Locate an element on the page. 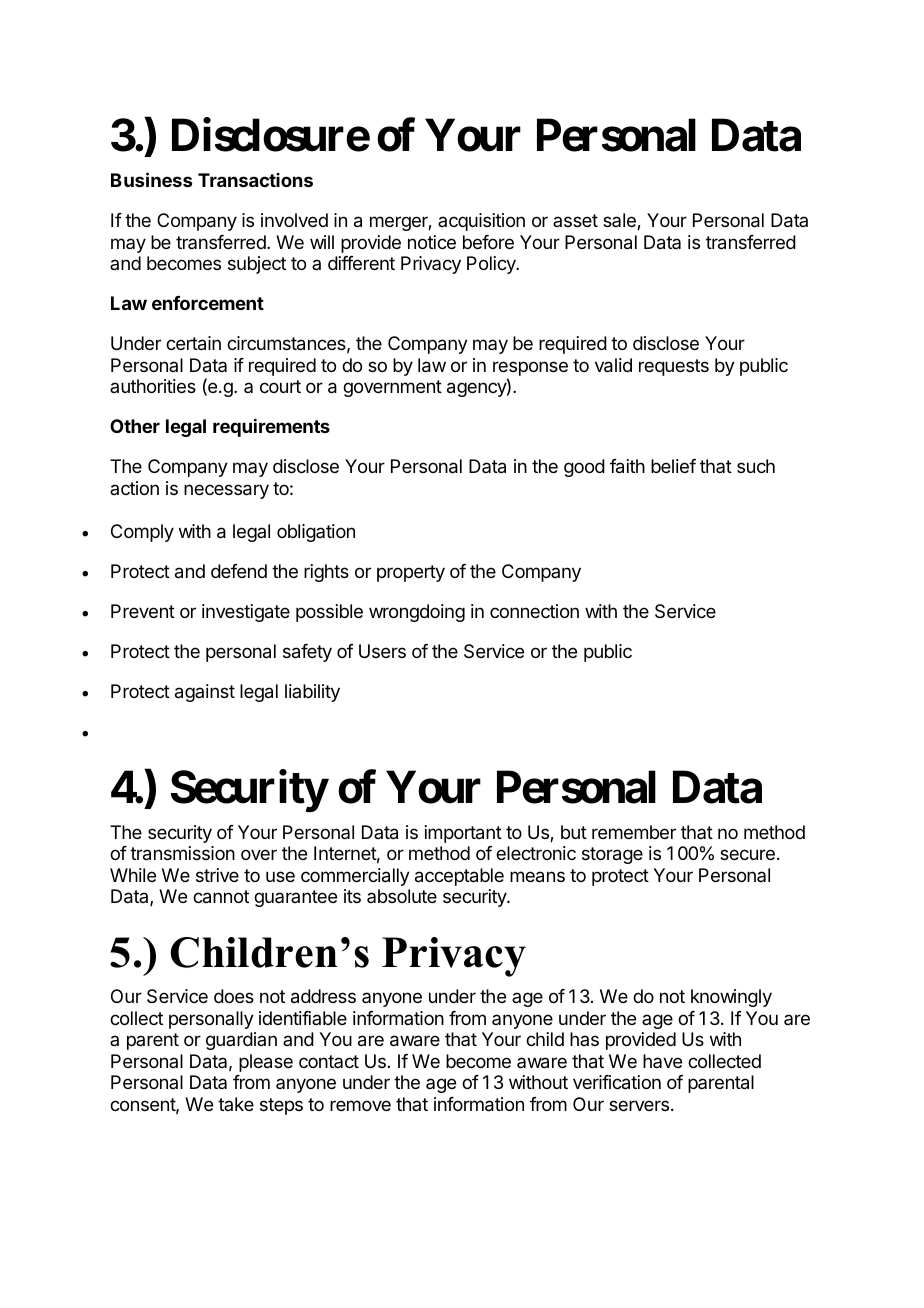 The width and height of the image is (924, 1308). investigate is located at coordinates (246, 613).
